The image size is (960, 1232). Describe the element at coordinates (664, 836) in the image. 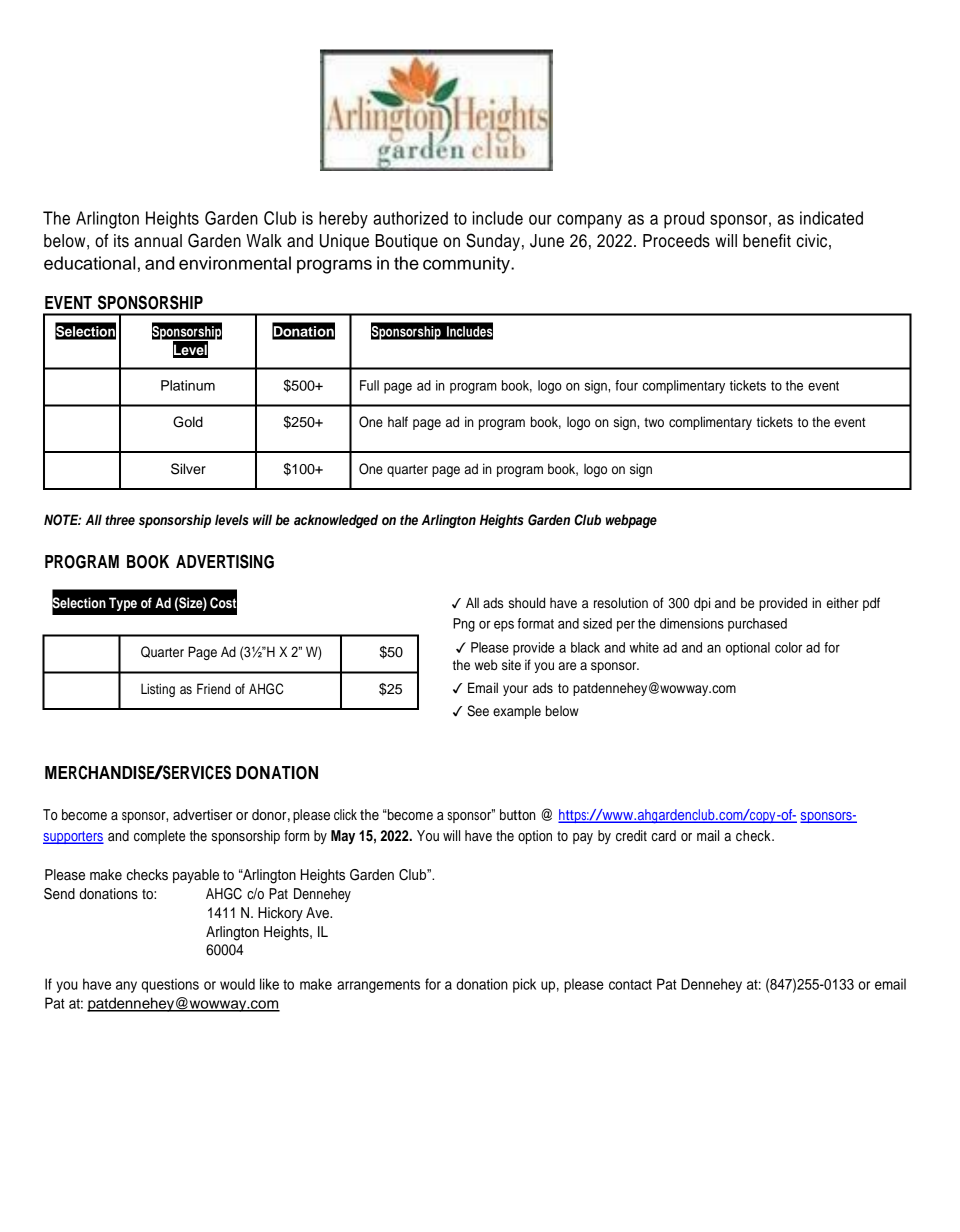

I see `card` at that location.
